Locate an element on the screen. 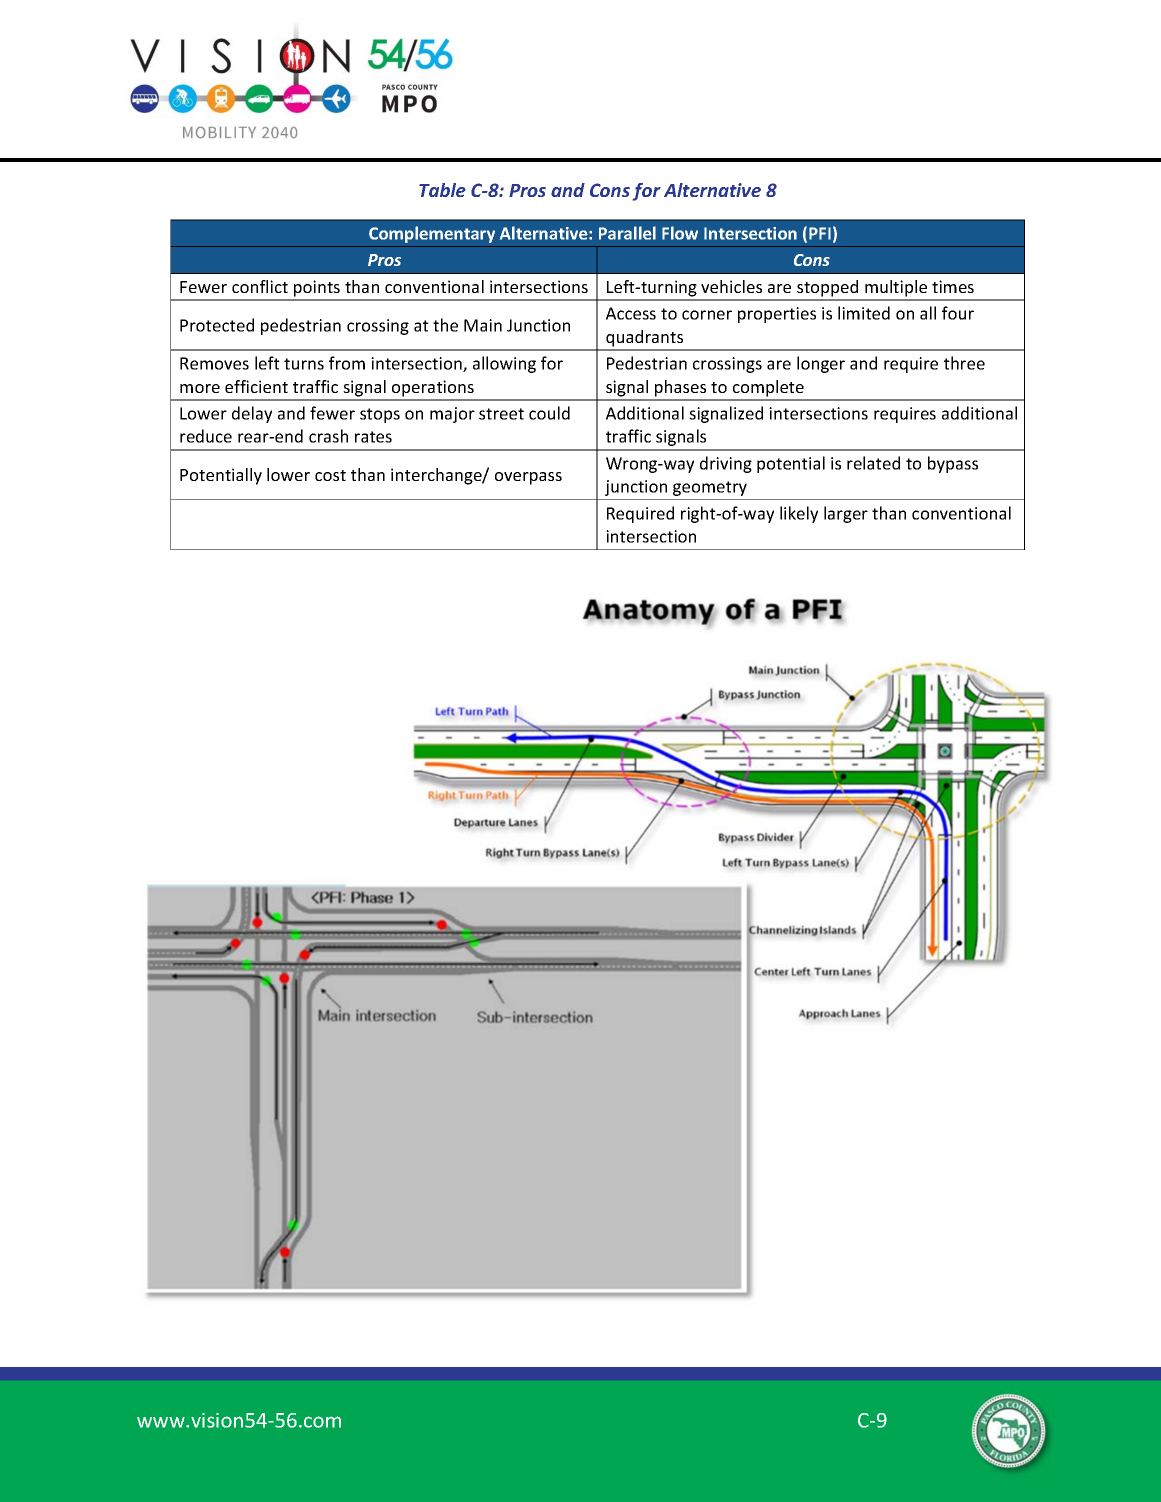  Parallel is located at coordinates (627, 233).
